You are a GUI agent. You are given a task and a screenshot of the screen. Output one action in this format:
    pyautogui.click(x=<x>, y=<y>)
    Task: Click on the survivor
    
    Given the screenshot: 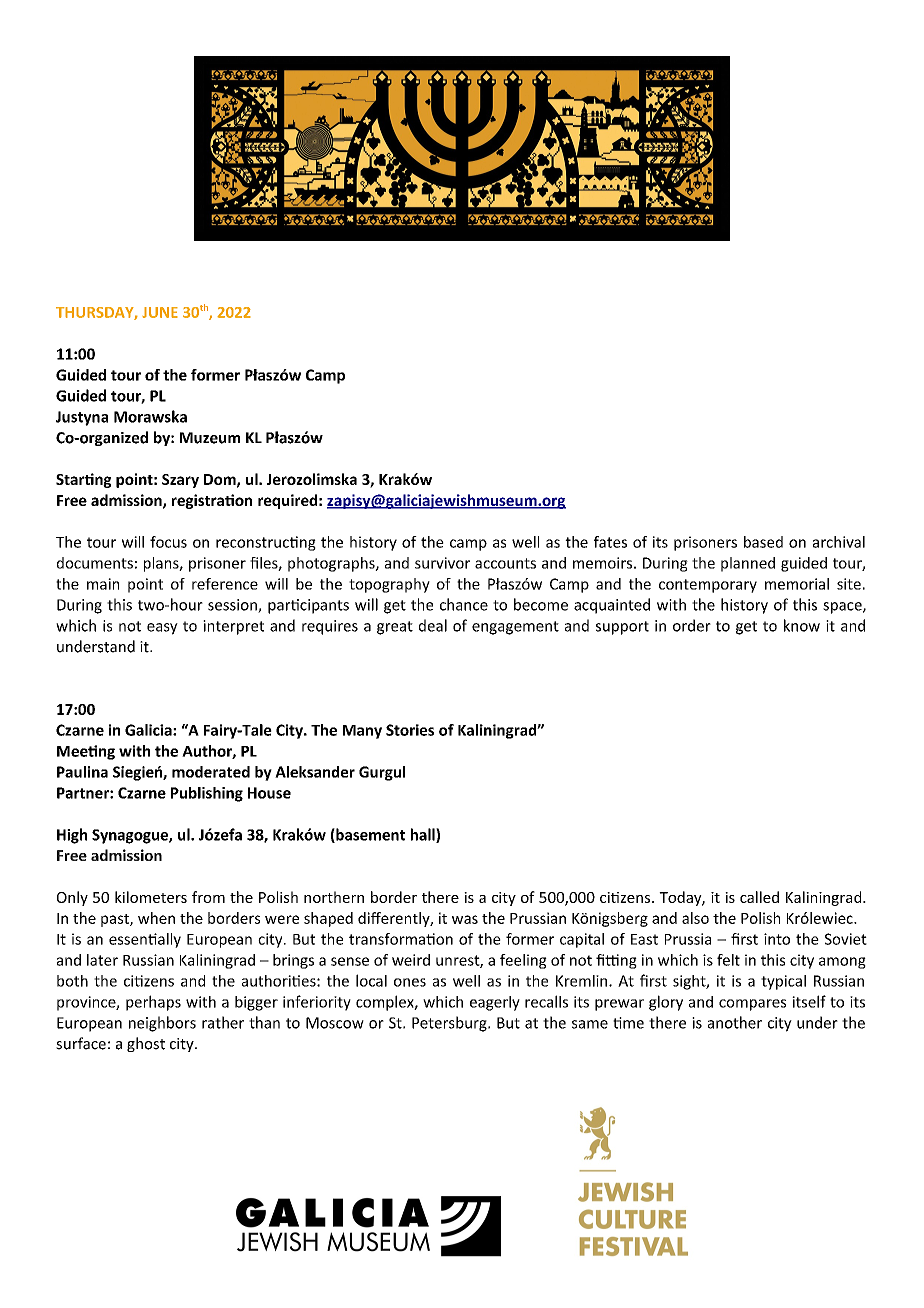 What is the action you would take?
    pyautogui.click(x=442, y=563)
